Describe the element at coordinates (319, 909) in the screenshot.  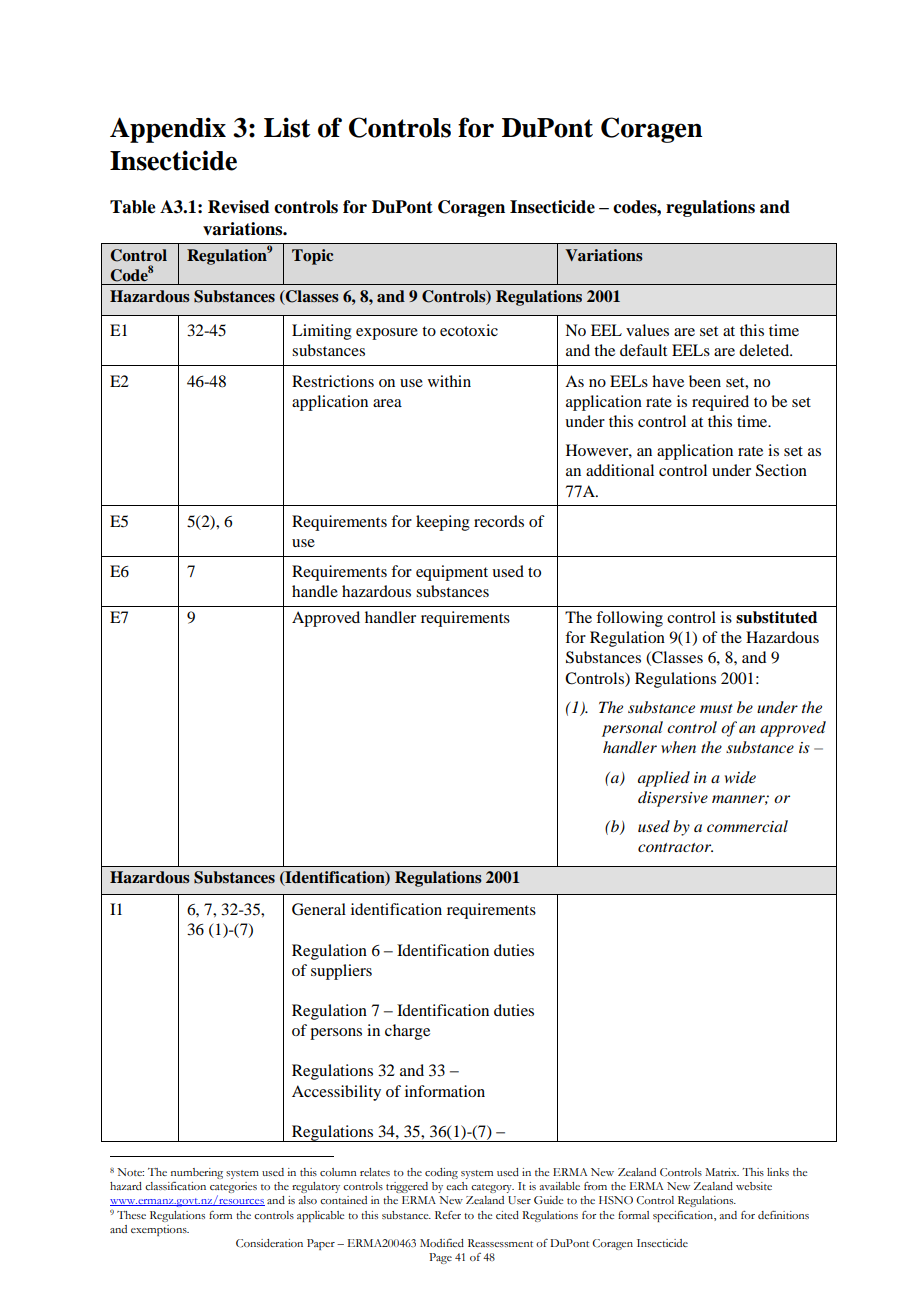
I see `General` at that location.
